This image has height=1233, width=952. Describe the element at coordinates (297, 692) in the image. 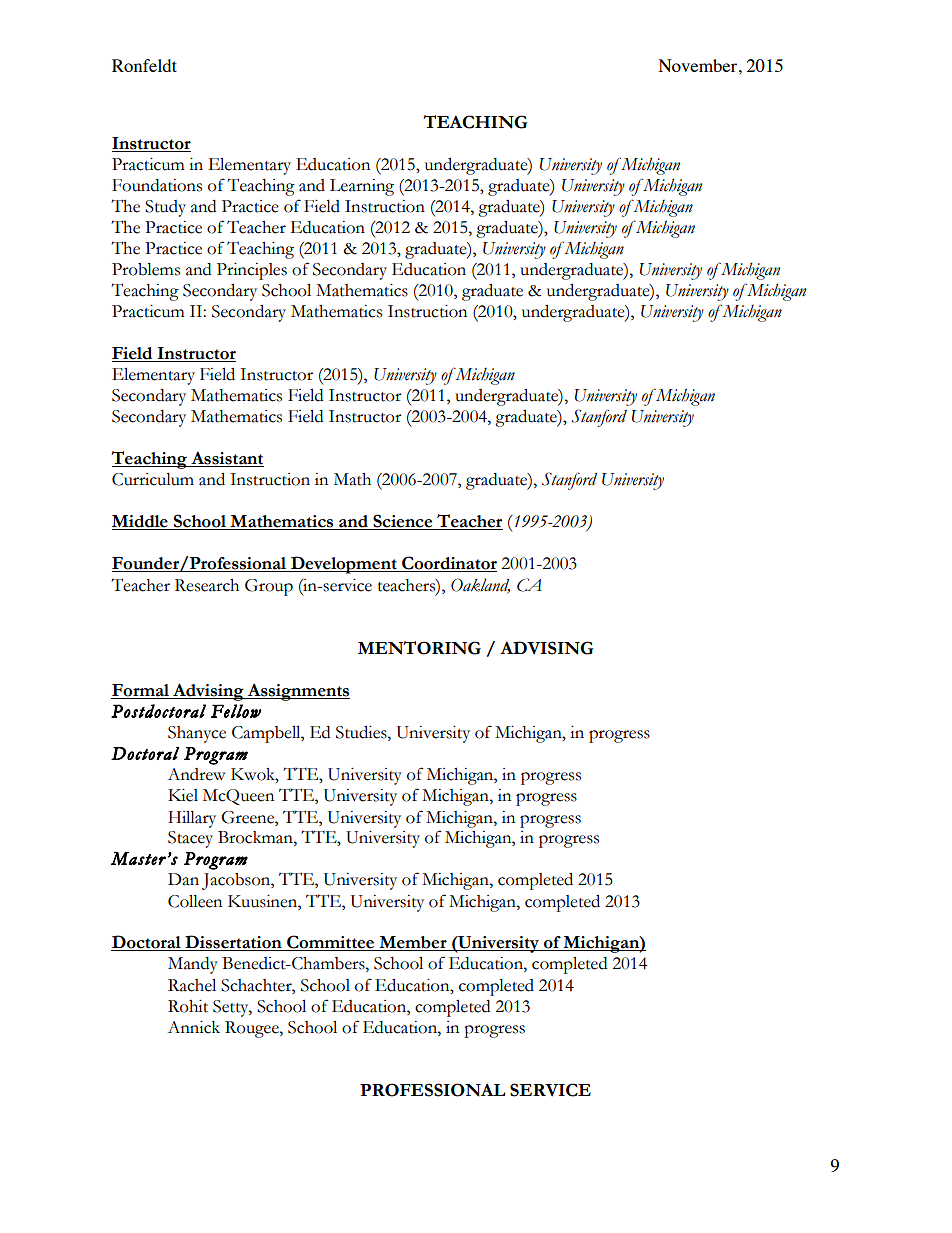

I see `Assignments` at that location.
